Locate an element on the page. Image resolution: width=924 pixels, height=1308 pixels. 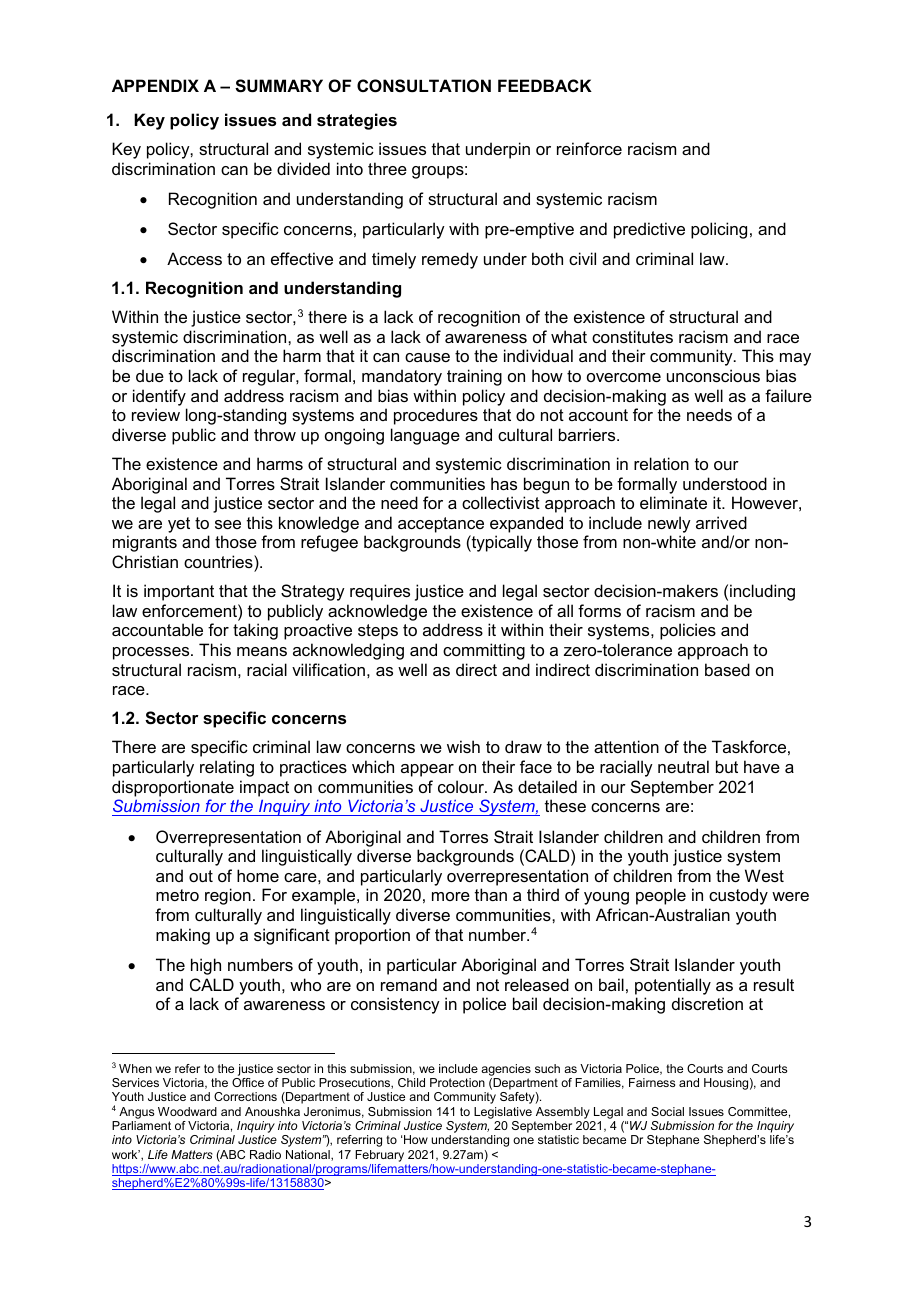
language is located at coordinates (425, 436).
